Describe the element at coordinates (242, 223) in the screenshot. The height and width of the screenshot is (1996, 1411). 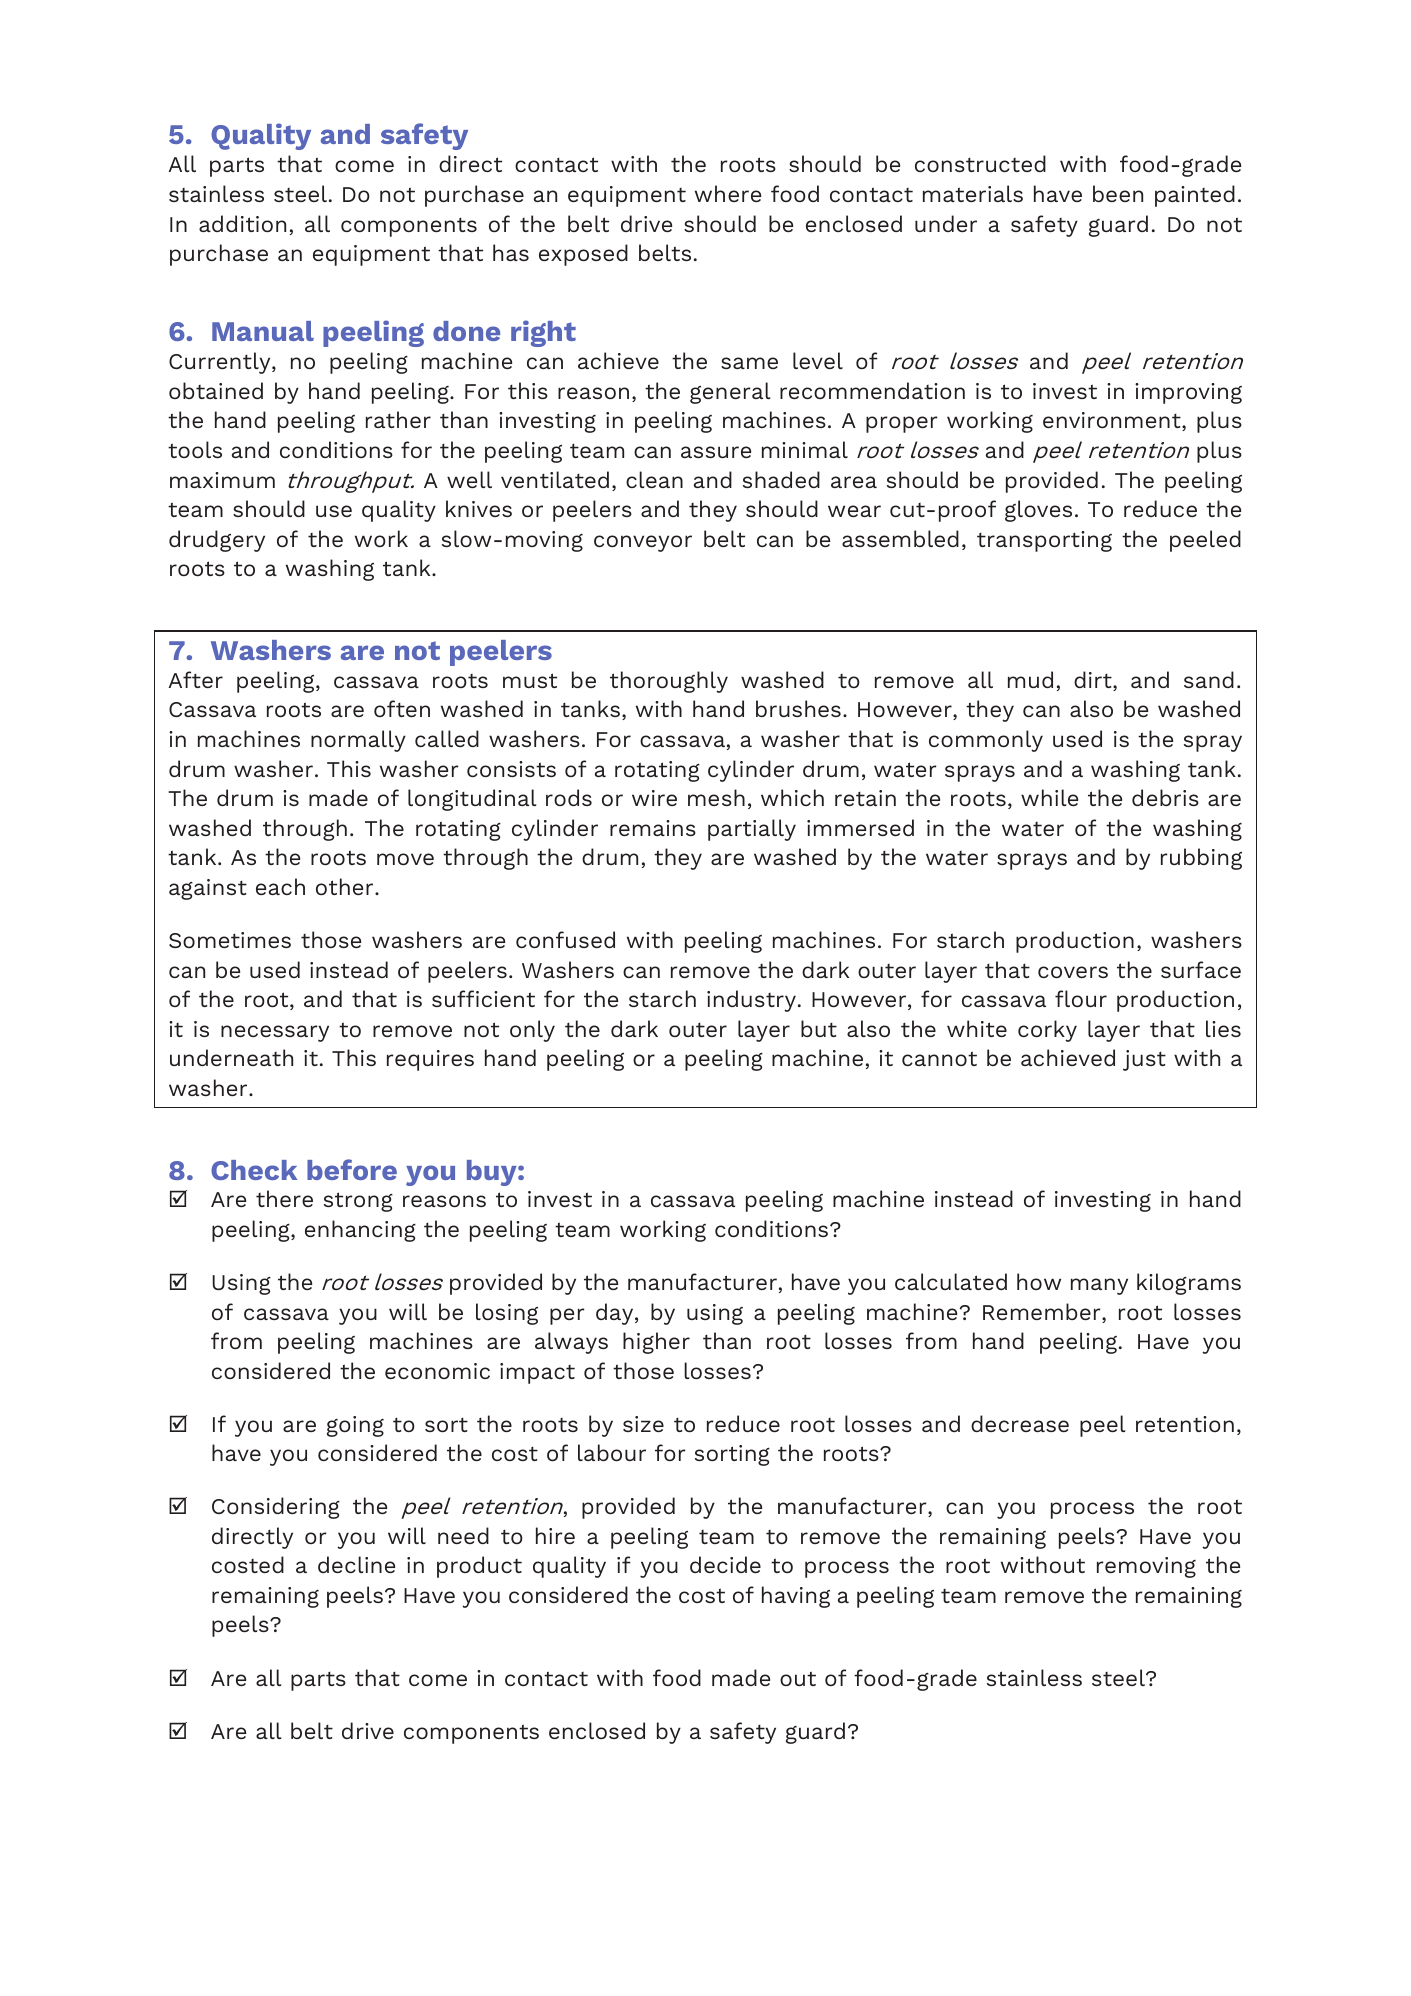
I see `addition` at that location.
